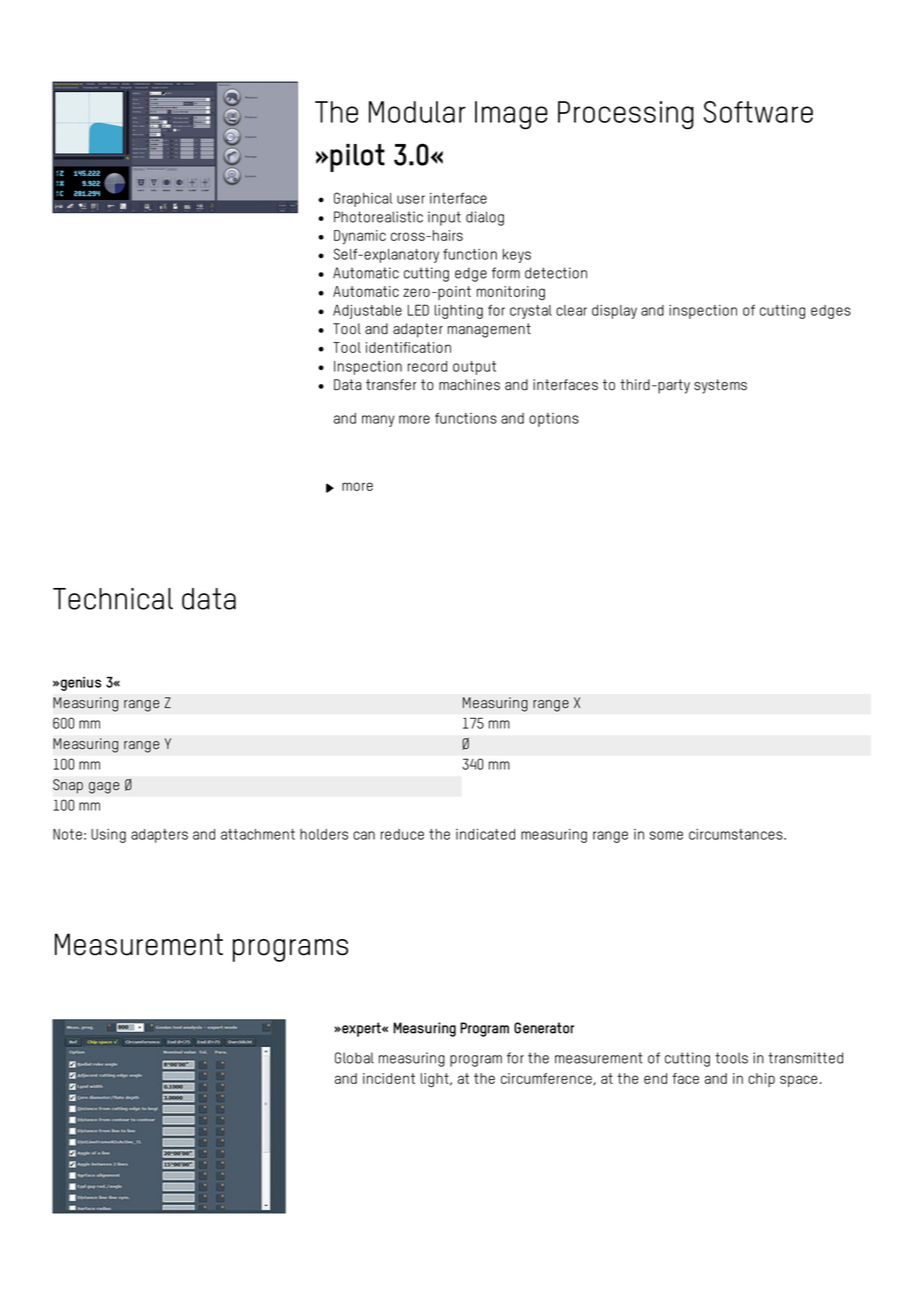  What do you see at coordinates (378, 421) in the screenshot?
I see `many` at bounding box center [378, 421].
